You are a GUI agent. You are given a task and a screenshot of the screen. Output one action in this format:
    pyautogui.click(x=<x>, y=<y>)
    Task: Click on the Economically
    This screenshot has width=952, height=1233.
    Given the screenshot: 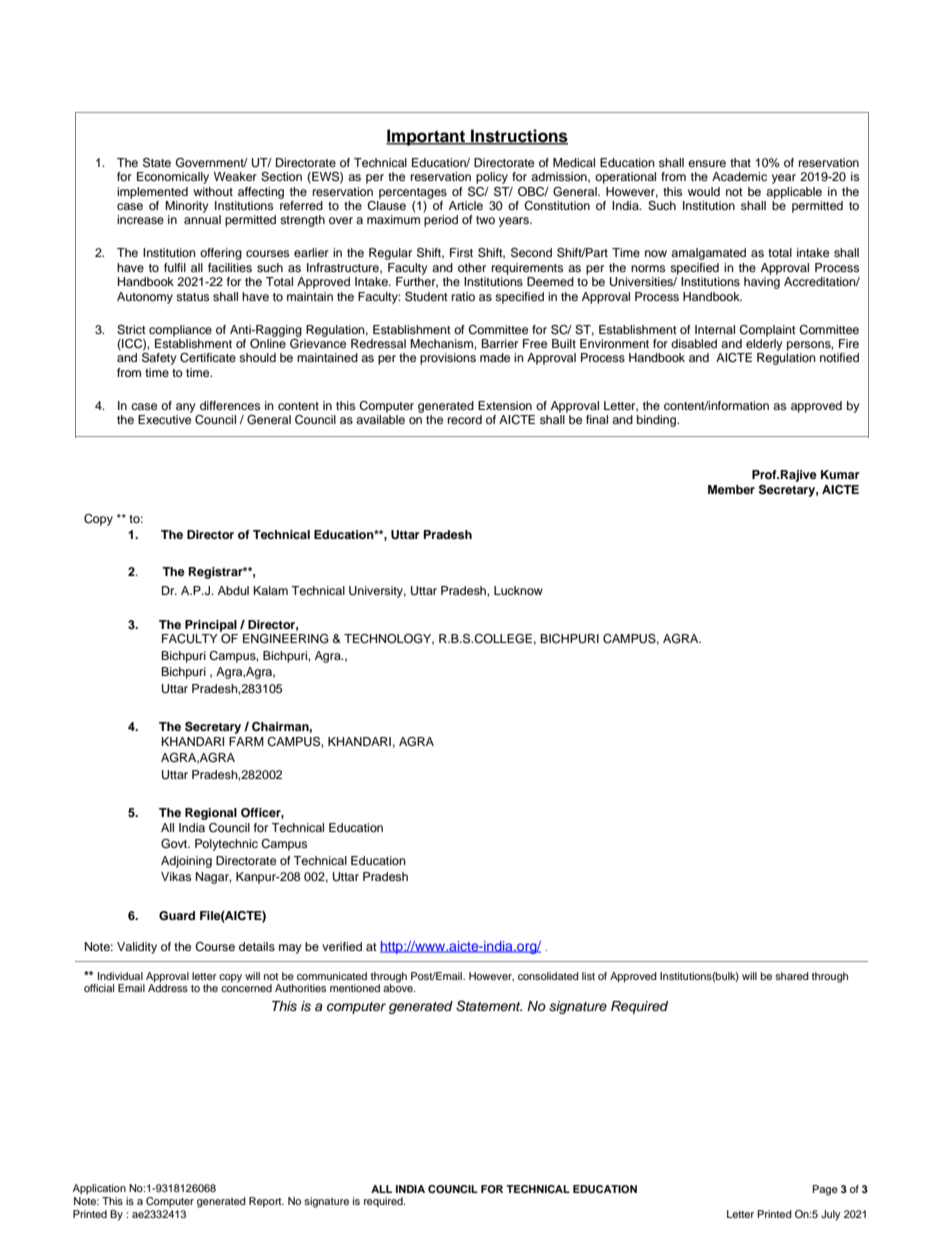 What is the action you would take?
    pyautogui.click(x=173, y=178)
